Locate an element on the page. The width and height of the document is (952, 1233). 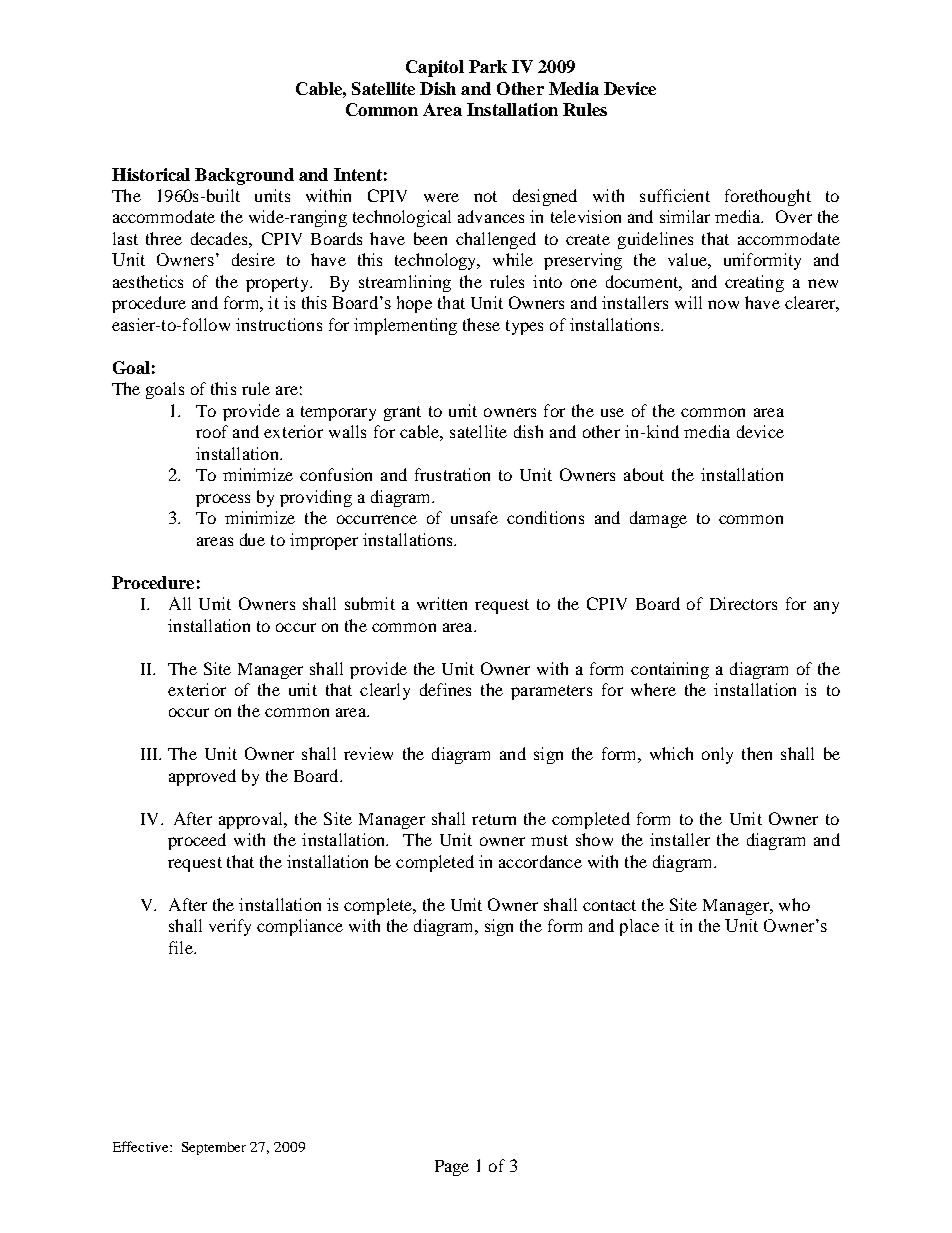
instructions is located at coordinates (279, 324).
